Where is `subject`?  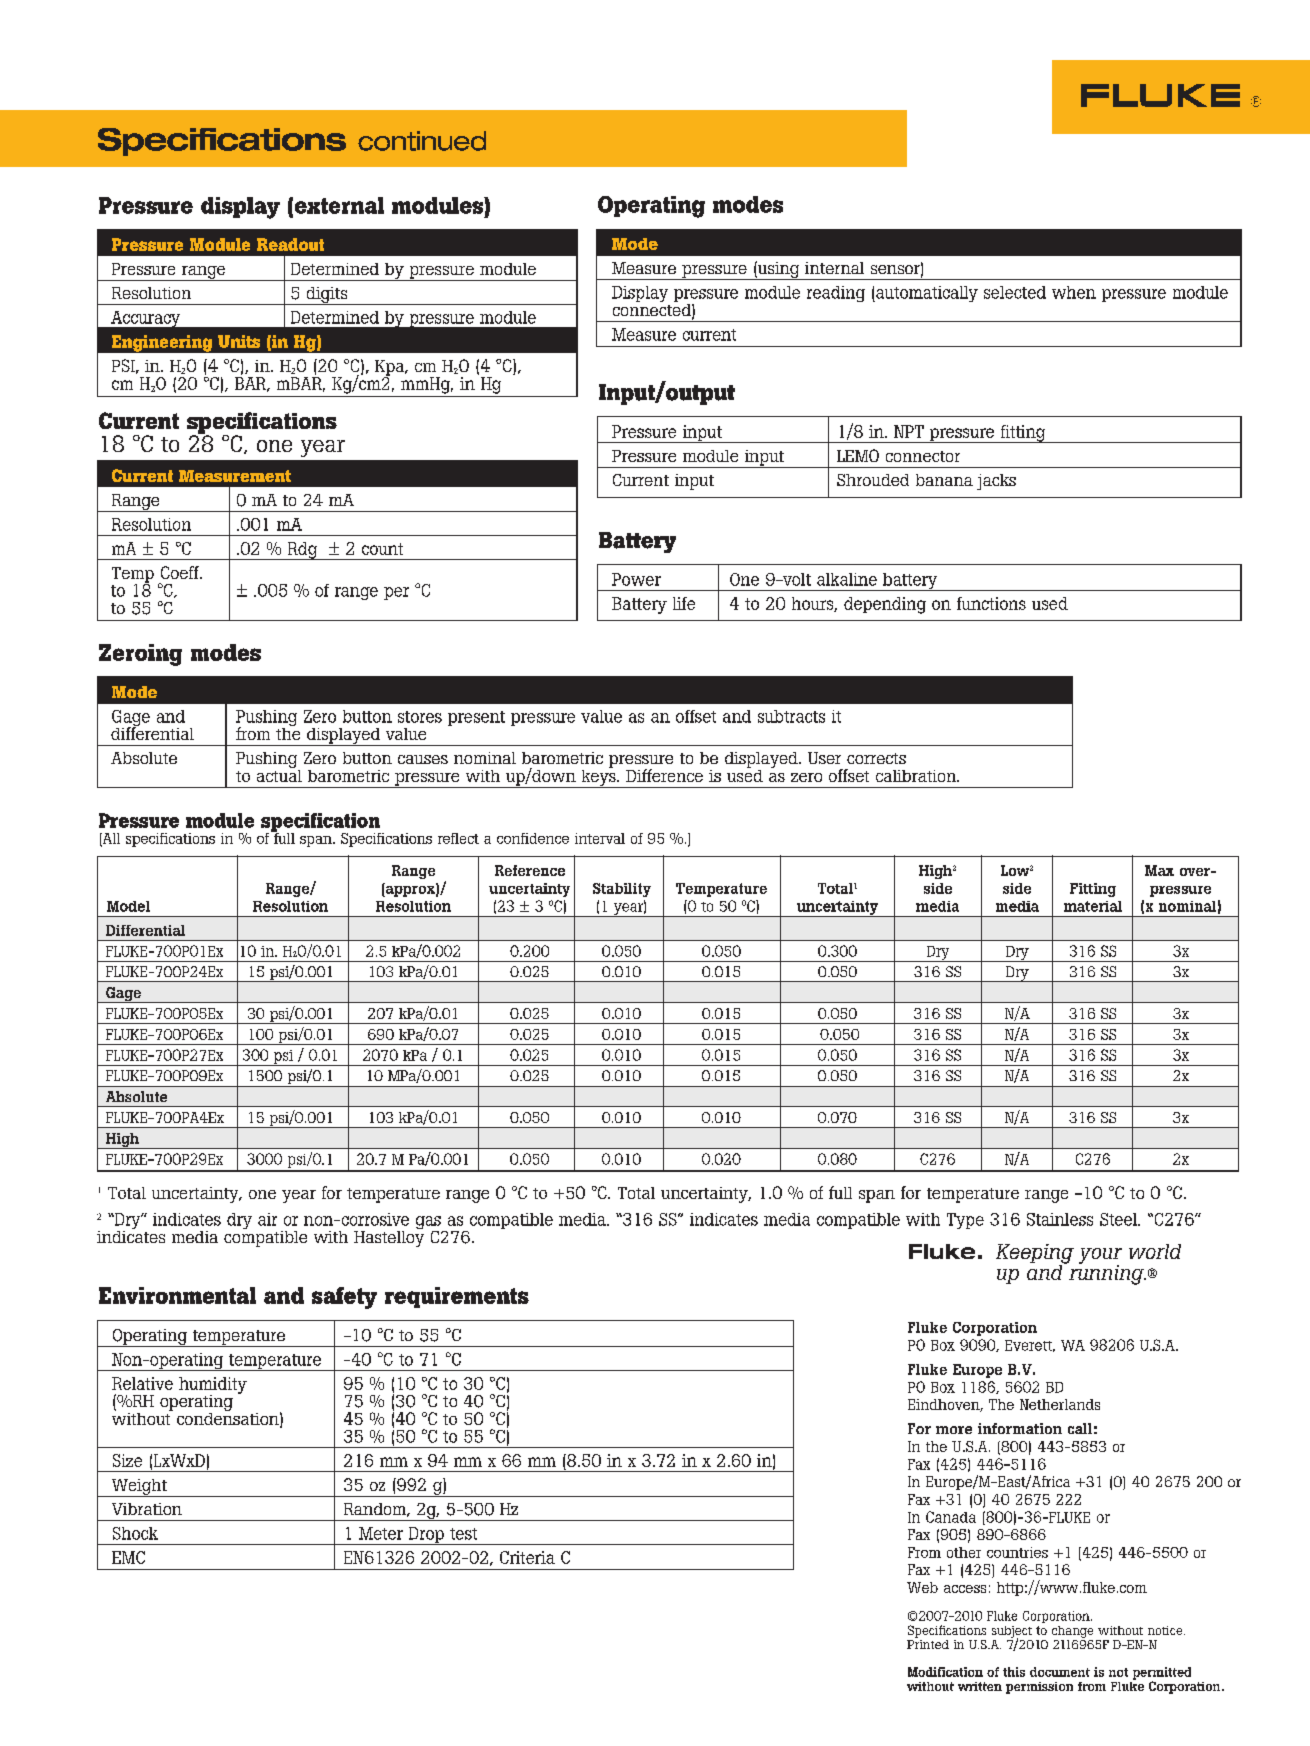 subject is located at coordinates (1012, 1633).
